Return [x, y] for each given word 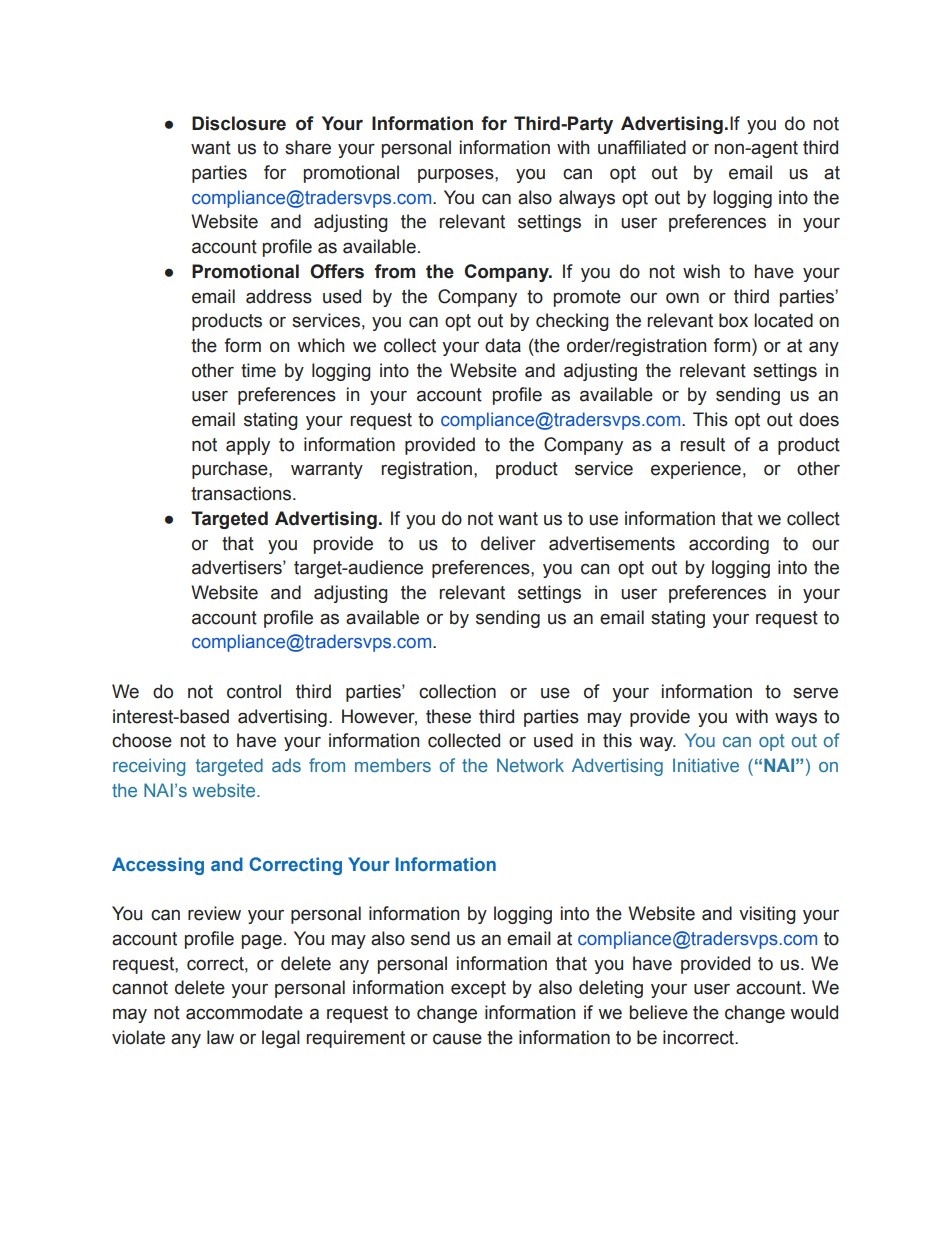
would [814, 1012]
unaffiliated [642, 147]
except [478, 989]
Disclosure [239, 123]
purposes [457, 176]
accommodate [244, 1012]
